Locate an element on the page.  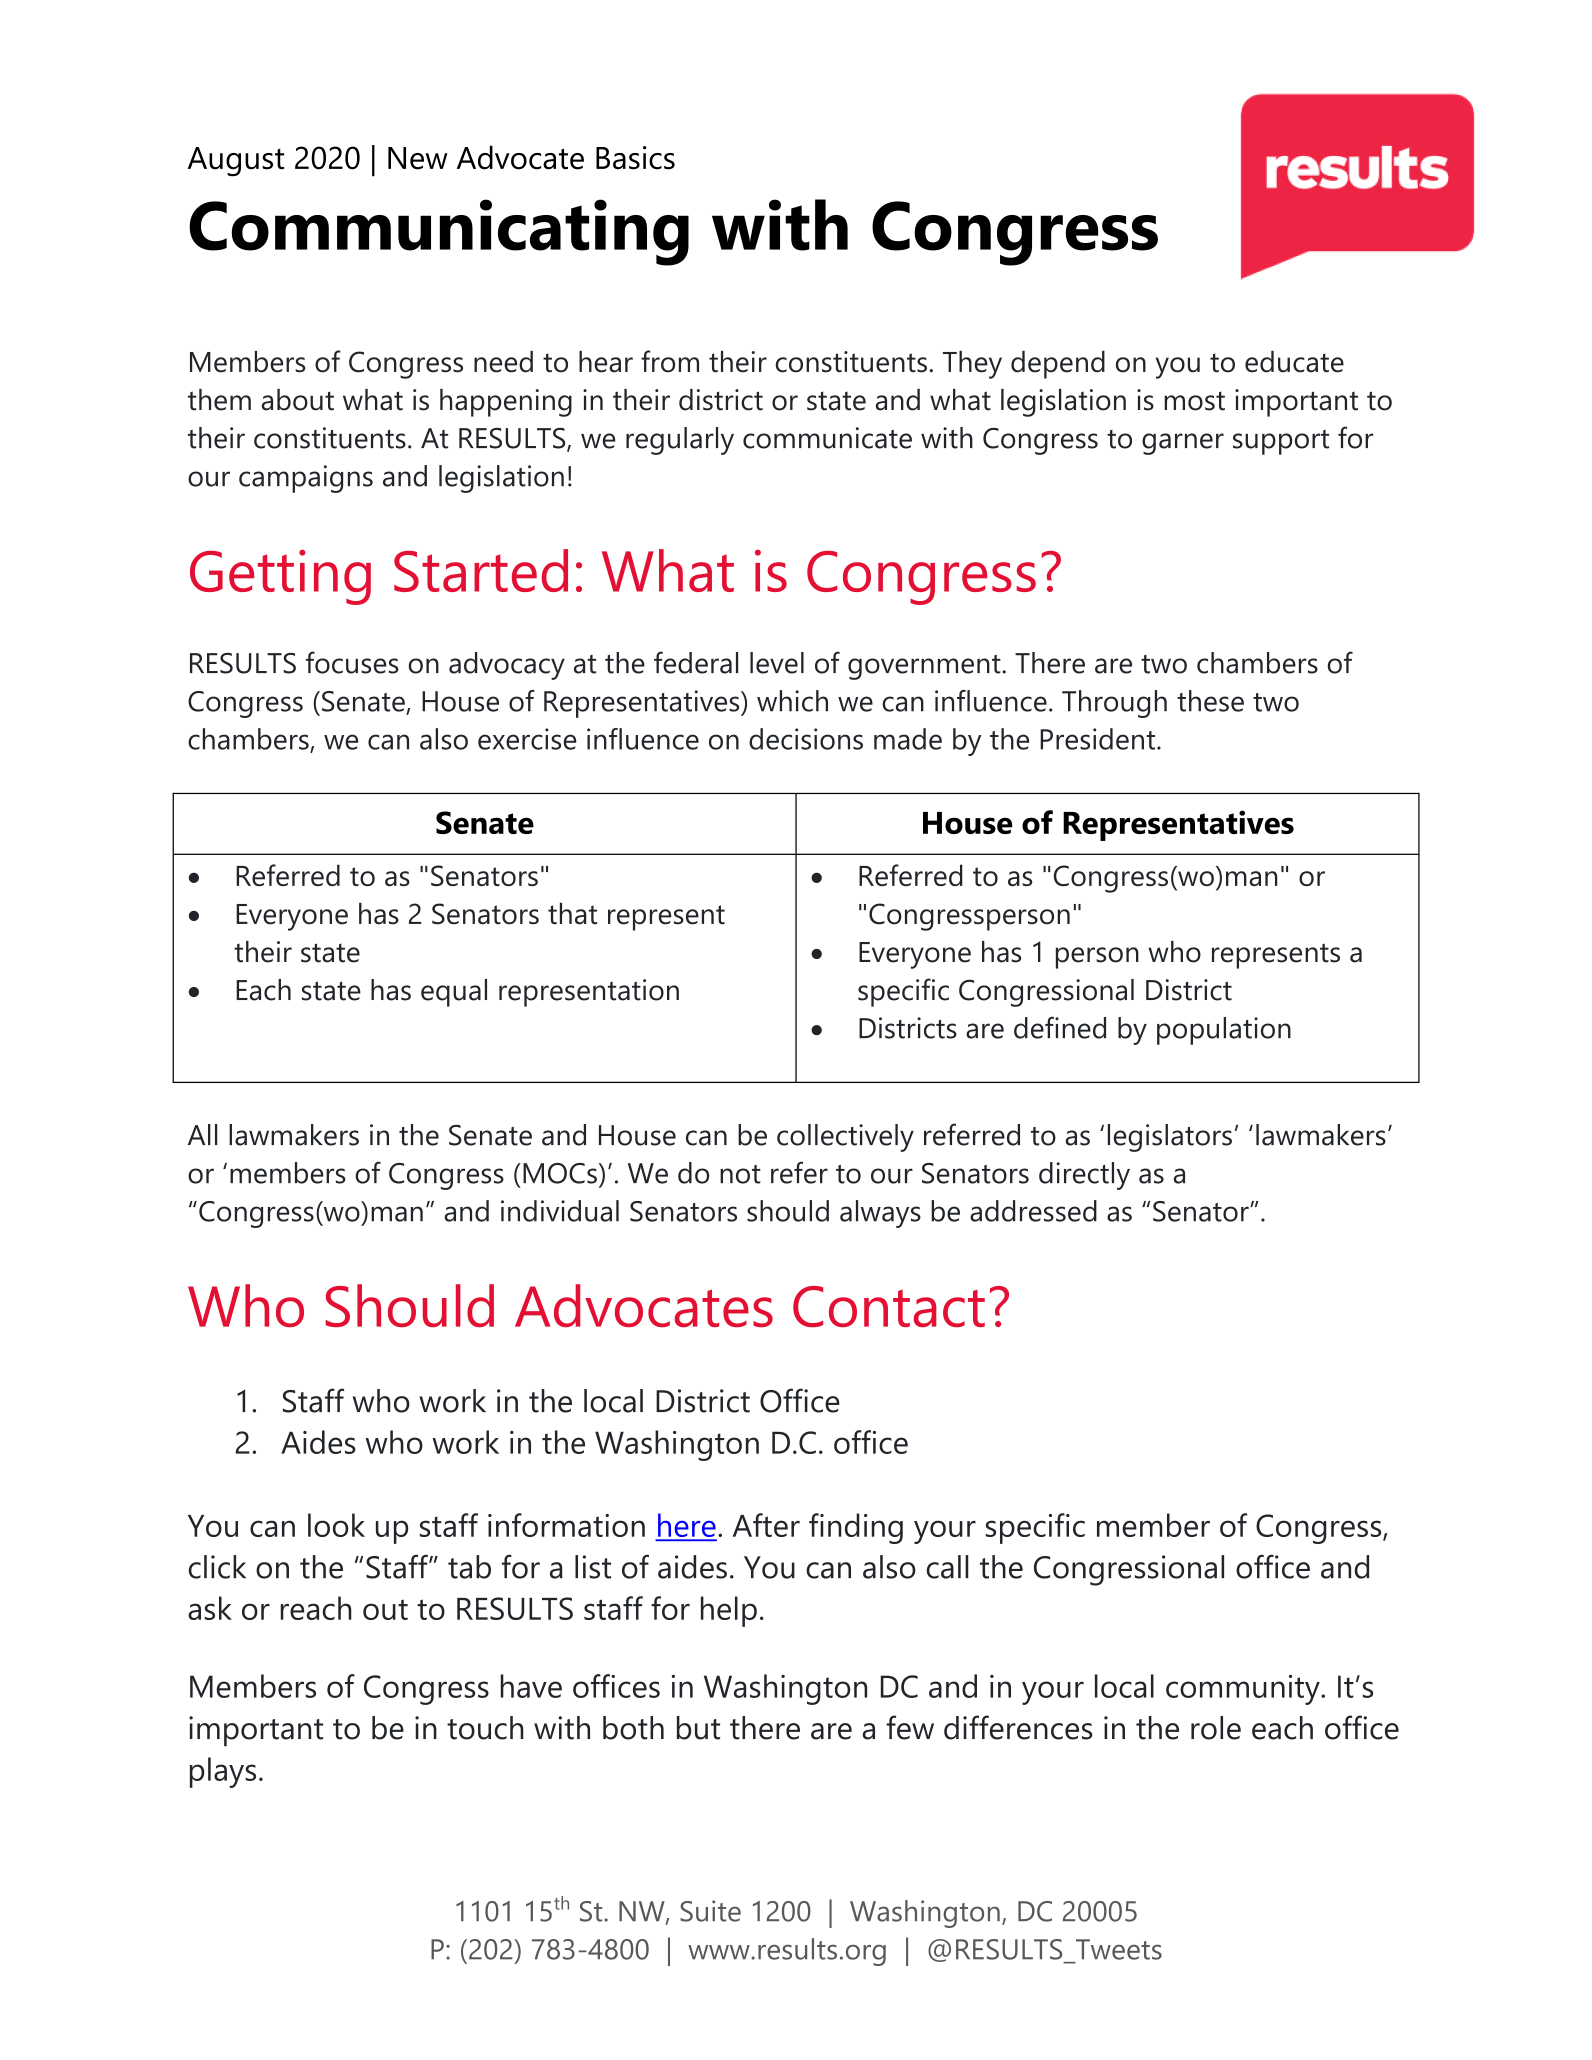
role is located at coordinates (1216, 1728).
